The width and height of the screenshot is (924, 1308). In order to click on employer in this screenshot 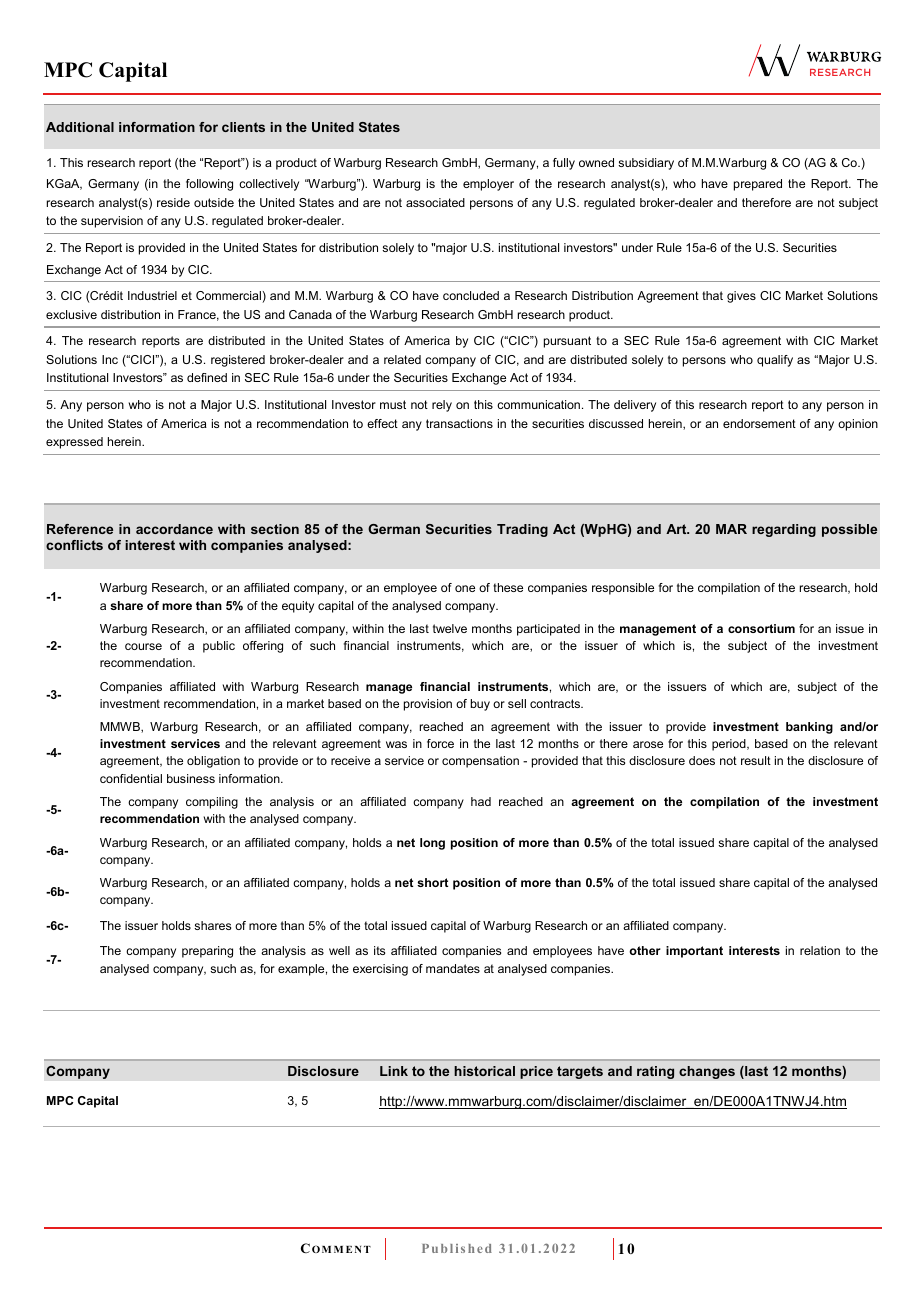, I will do `click(488, 185)`.
